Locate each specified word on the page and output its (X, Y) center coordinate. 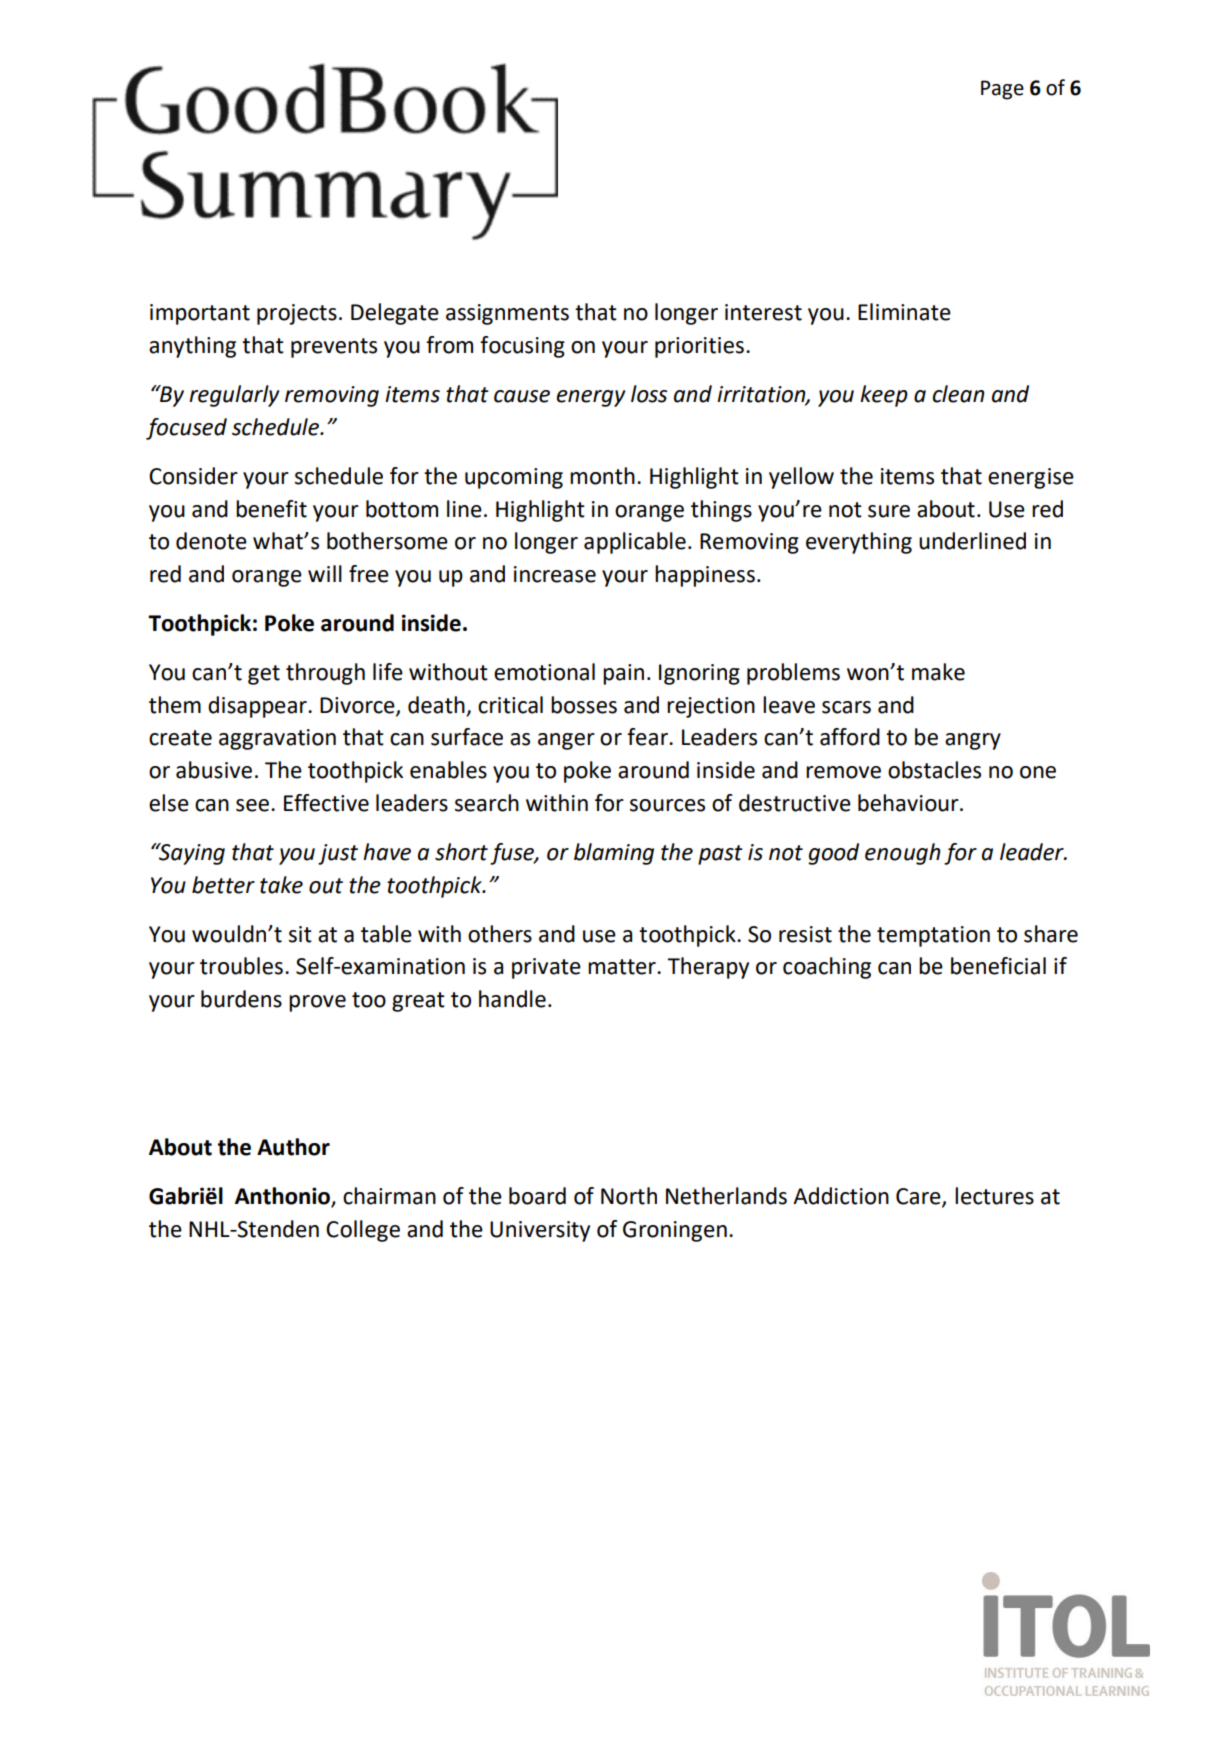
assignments (507, 314)
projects (297, 314)
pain (623, 674)
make (938, 672)
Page (1002, 90)
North (629, 1196)
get (264, 675)
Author (293, 1147)
